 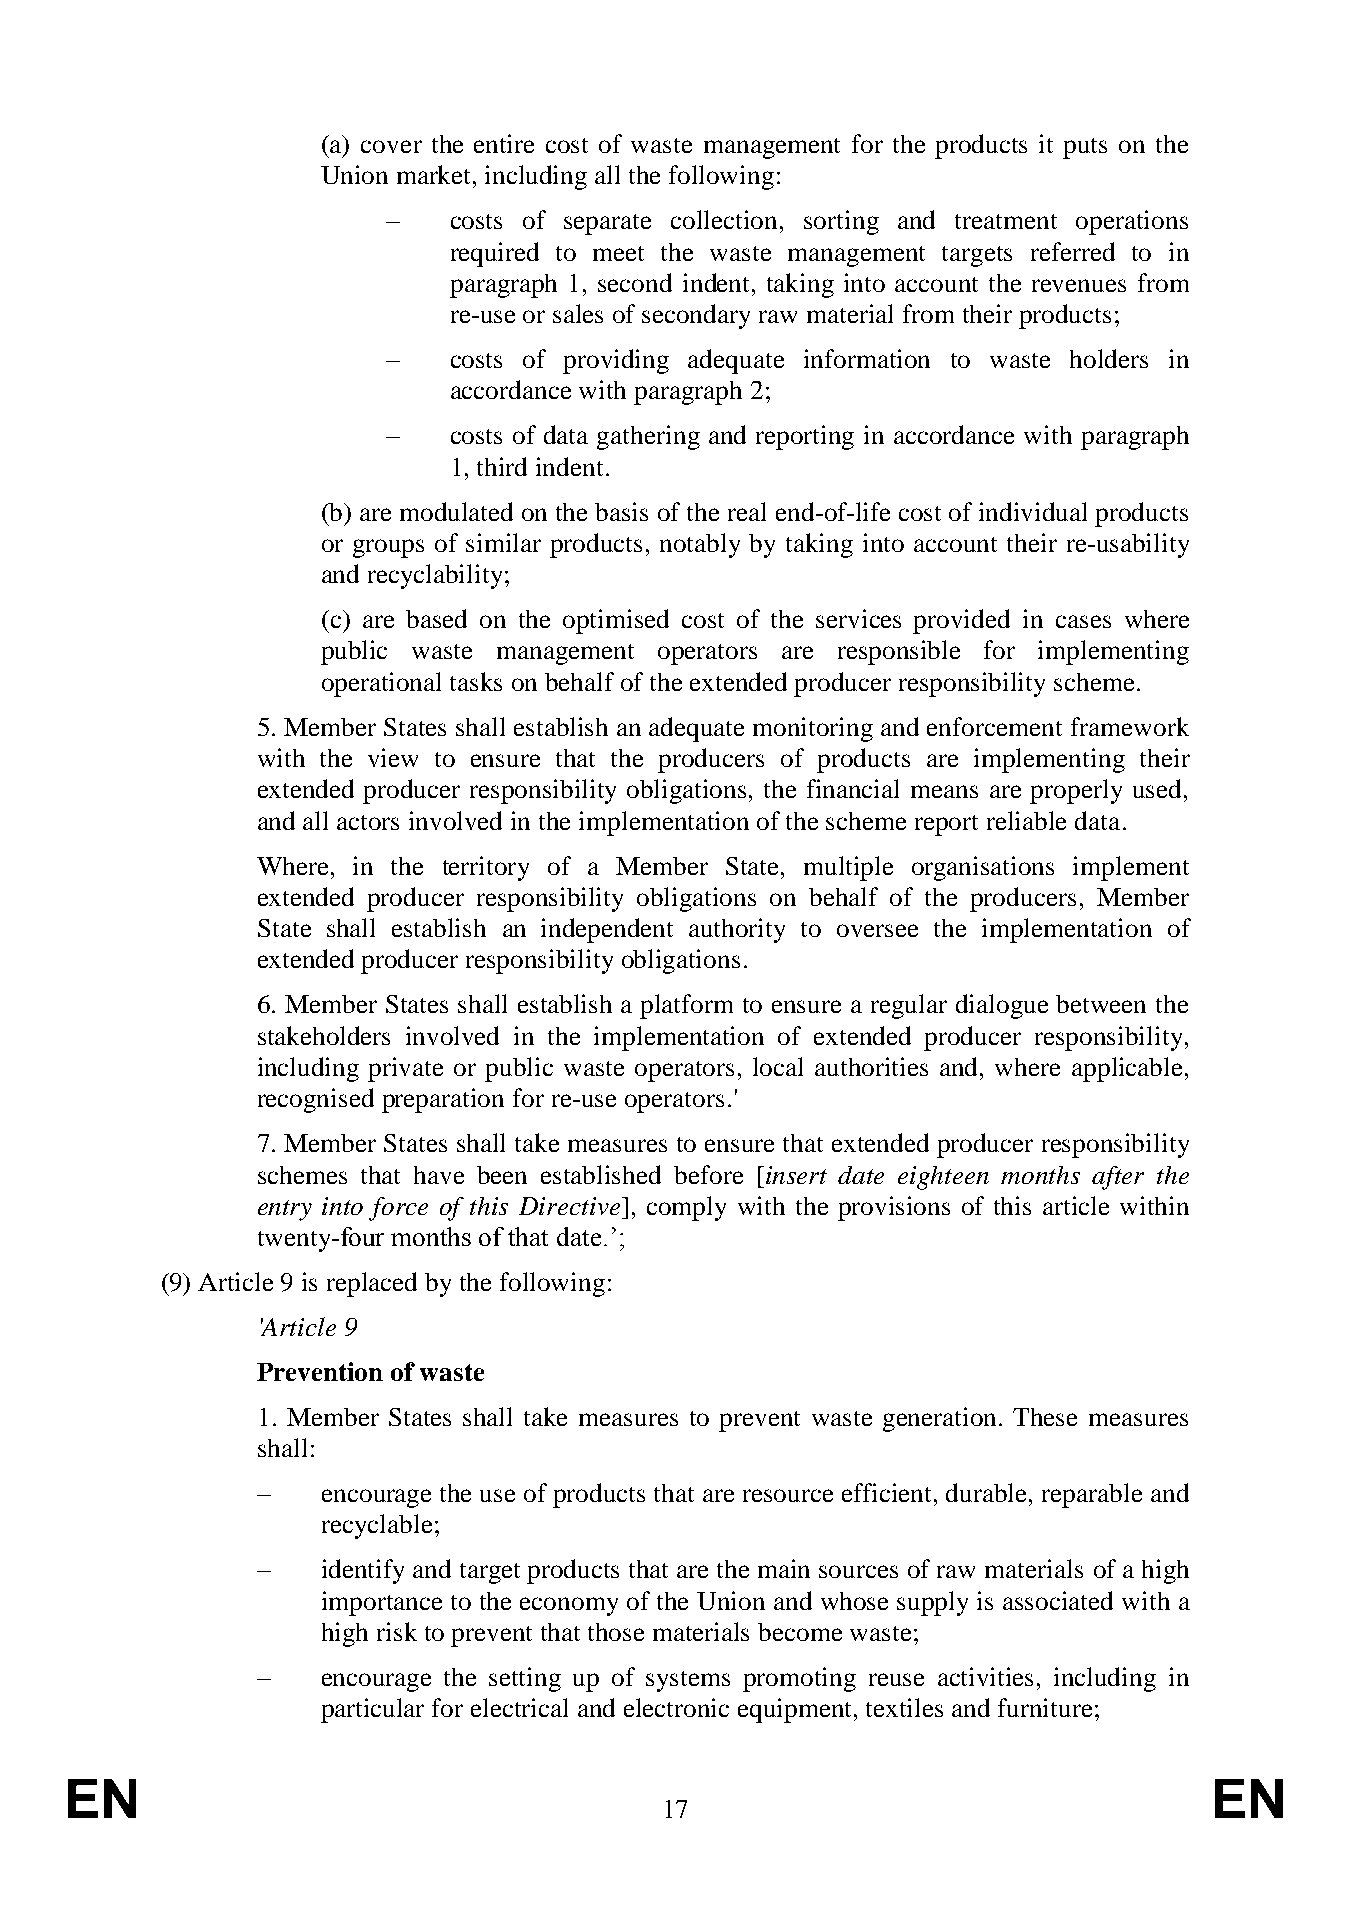 I want to click on collection, so click(x=726, y=219).
